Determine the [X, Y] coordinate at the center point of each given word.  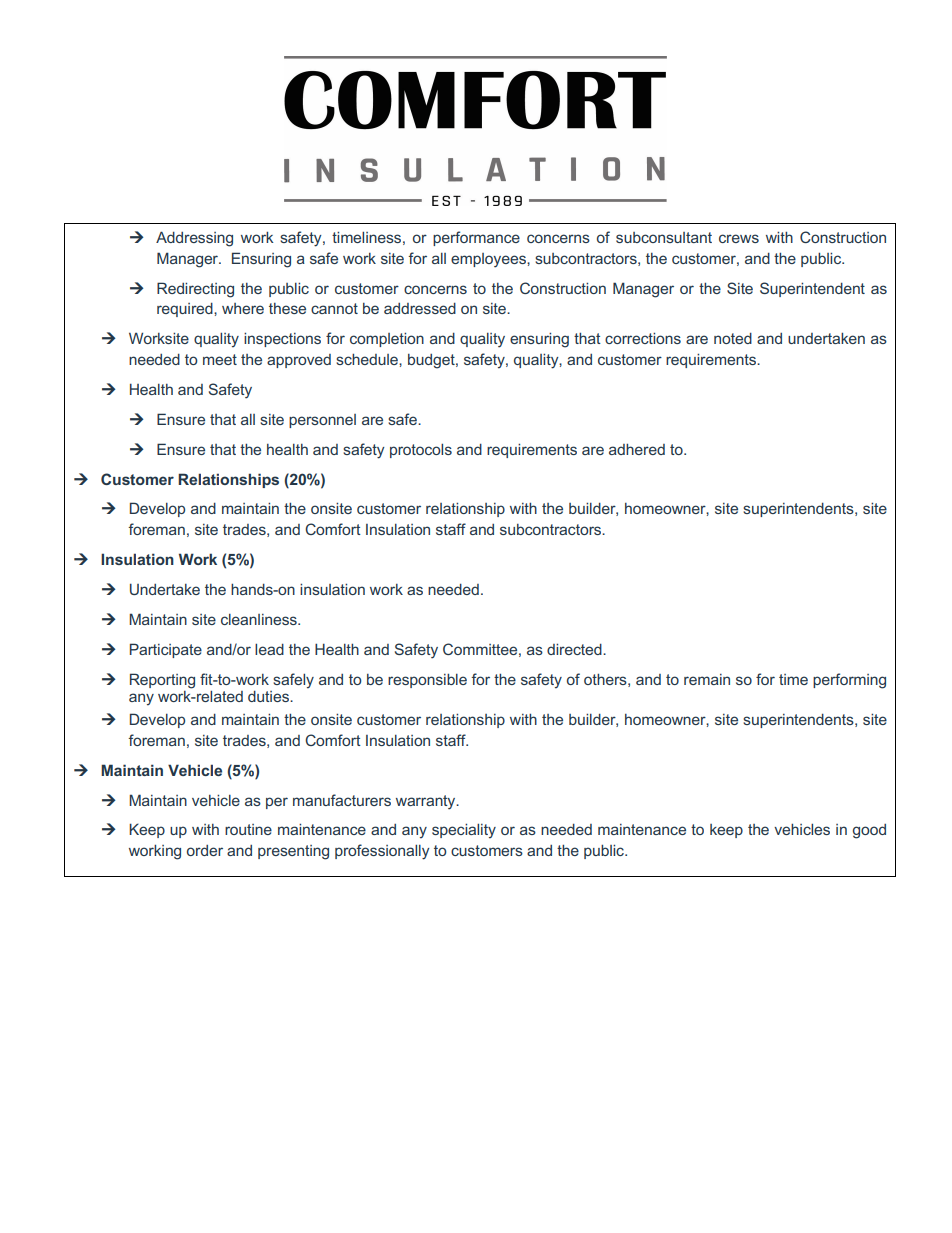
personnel [322, 421]
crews [739, 238]
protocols [421, 450]
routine [248, 829]
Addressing [194, 239]
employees [489, 260]
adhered [637, 449]
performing [849, 681]
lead [269, 649]
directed [575, 649]
